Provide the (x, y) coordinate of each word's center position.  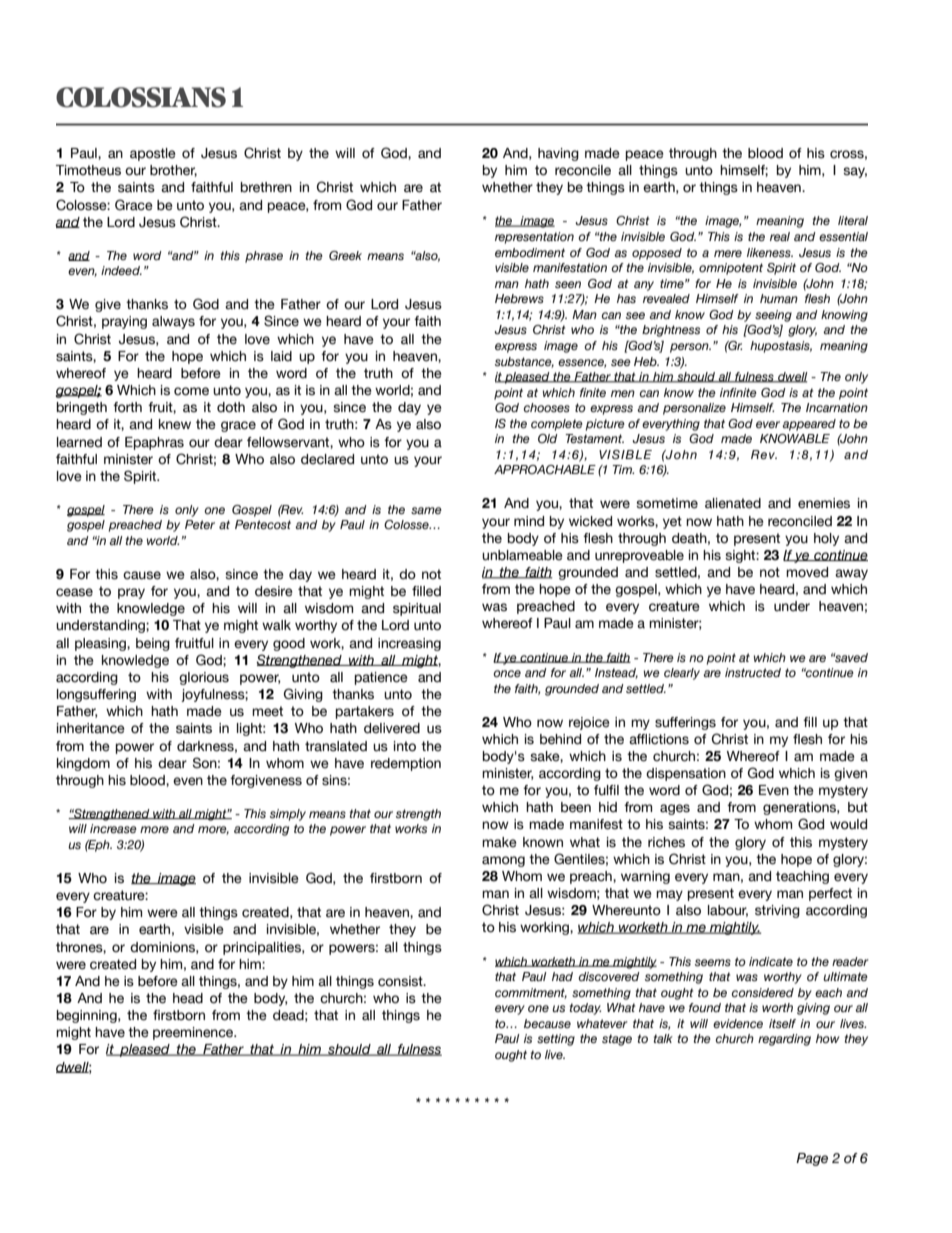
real (780, 236)
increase (113, 828)
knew (175, 424)
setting (556, 1040)
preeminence (194, 1033)
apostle (153, 154)
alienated (733, 503)
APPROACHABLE (545, 469)
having (558, 154)
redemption (406, 764)
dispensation (686, 774)
